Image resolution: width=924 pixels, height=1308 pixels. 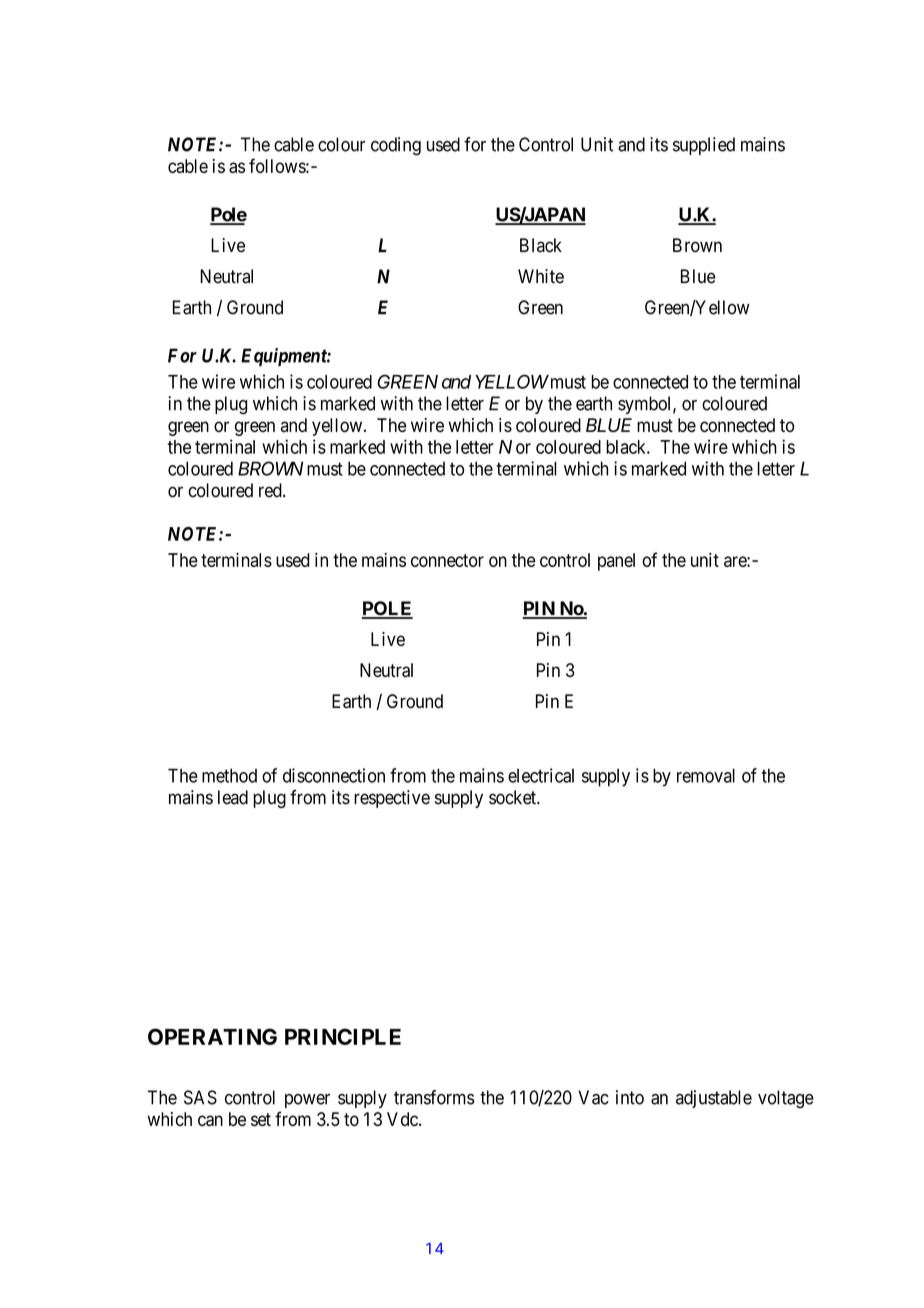 What do you see at coordinates (447, 560) in the document?
I see `connector` at bounding box center [447, 560].
